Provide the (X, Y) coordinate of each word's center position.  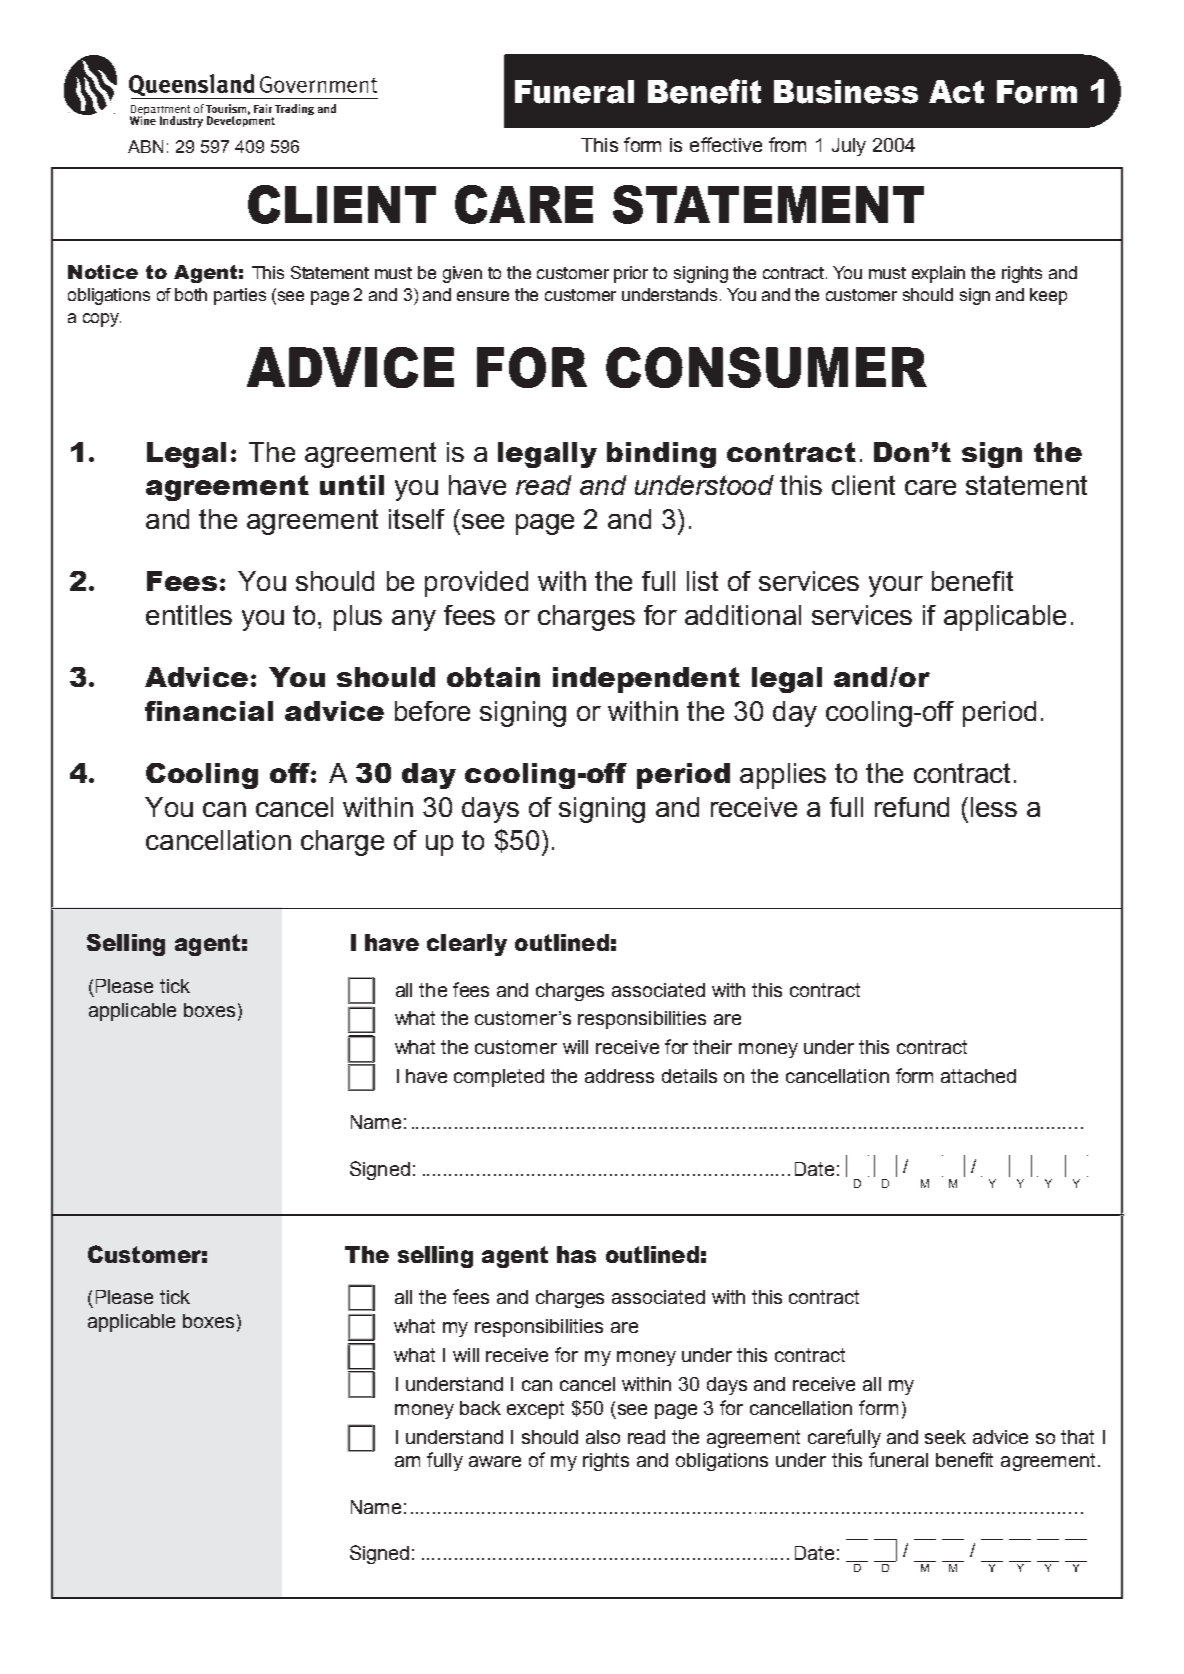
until (352, 485)
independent (646, 680)
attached (978, 1076)
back (480, 1408)
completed (499, 1078)
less (994, 807)
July (849, 147)
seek (945, 1437)
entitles (189, 615)
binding (661, 455)
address (619, 1076)
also (603, 1437)
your (896, 586)
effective (726, 144)
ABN (145, 146)
